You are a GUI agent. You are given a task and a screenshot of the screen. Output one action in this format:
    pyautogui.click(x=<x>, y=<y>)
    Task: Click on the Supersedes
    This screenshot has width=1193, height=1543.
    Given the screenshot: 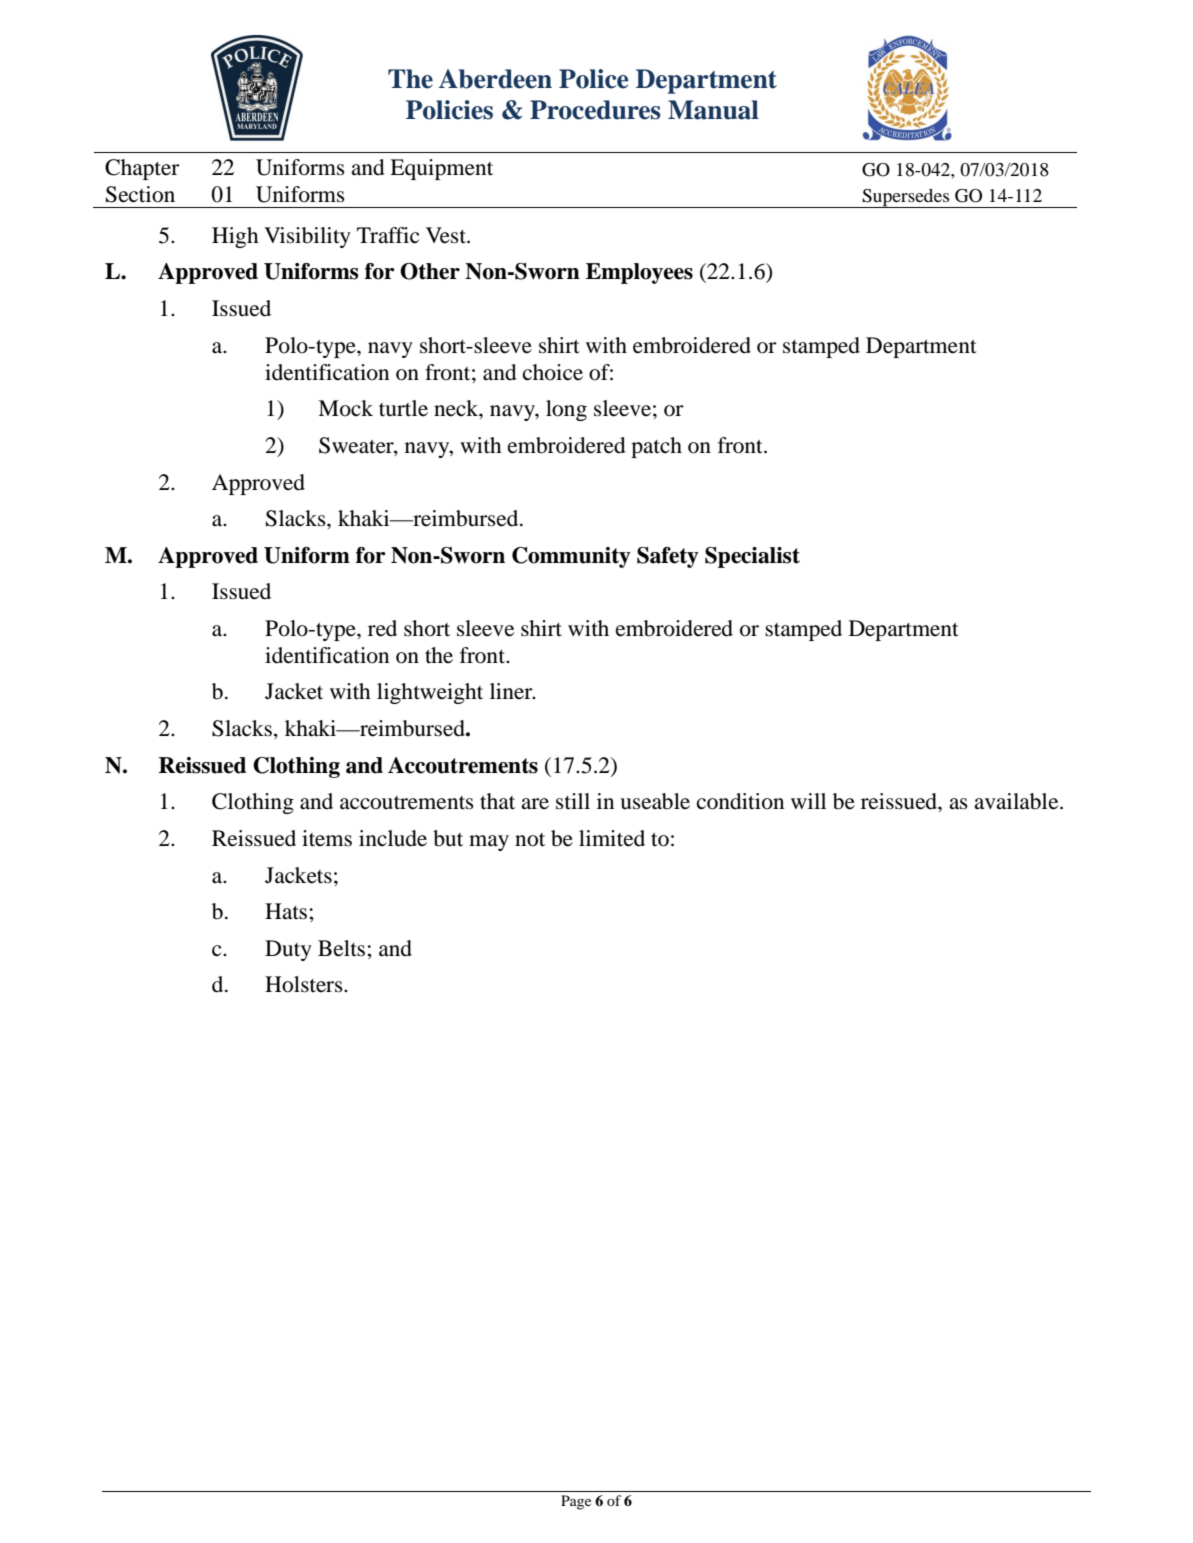 What is the action you would take?
    pyautogui.click(x=906, y=198)
